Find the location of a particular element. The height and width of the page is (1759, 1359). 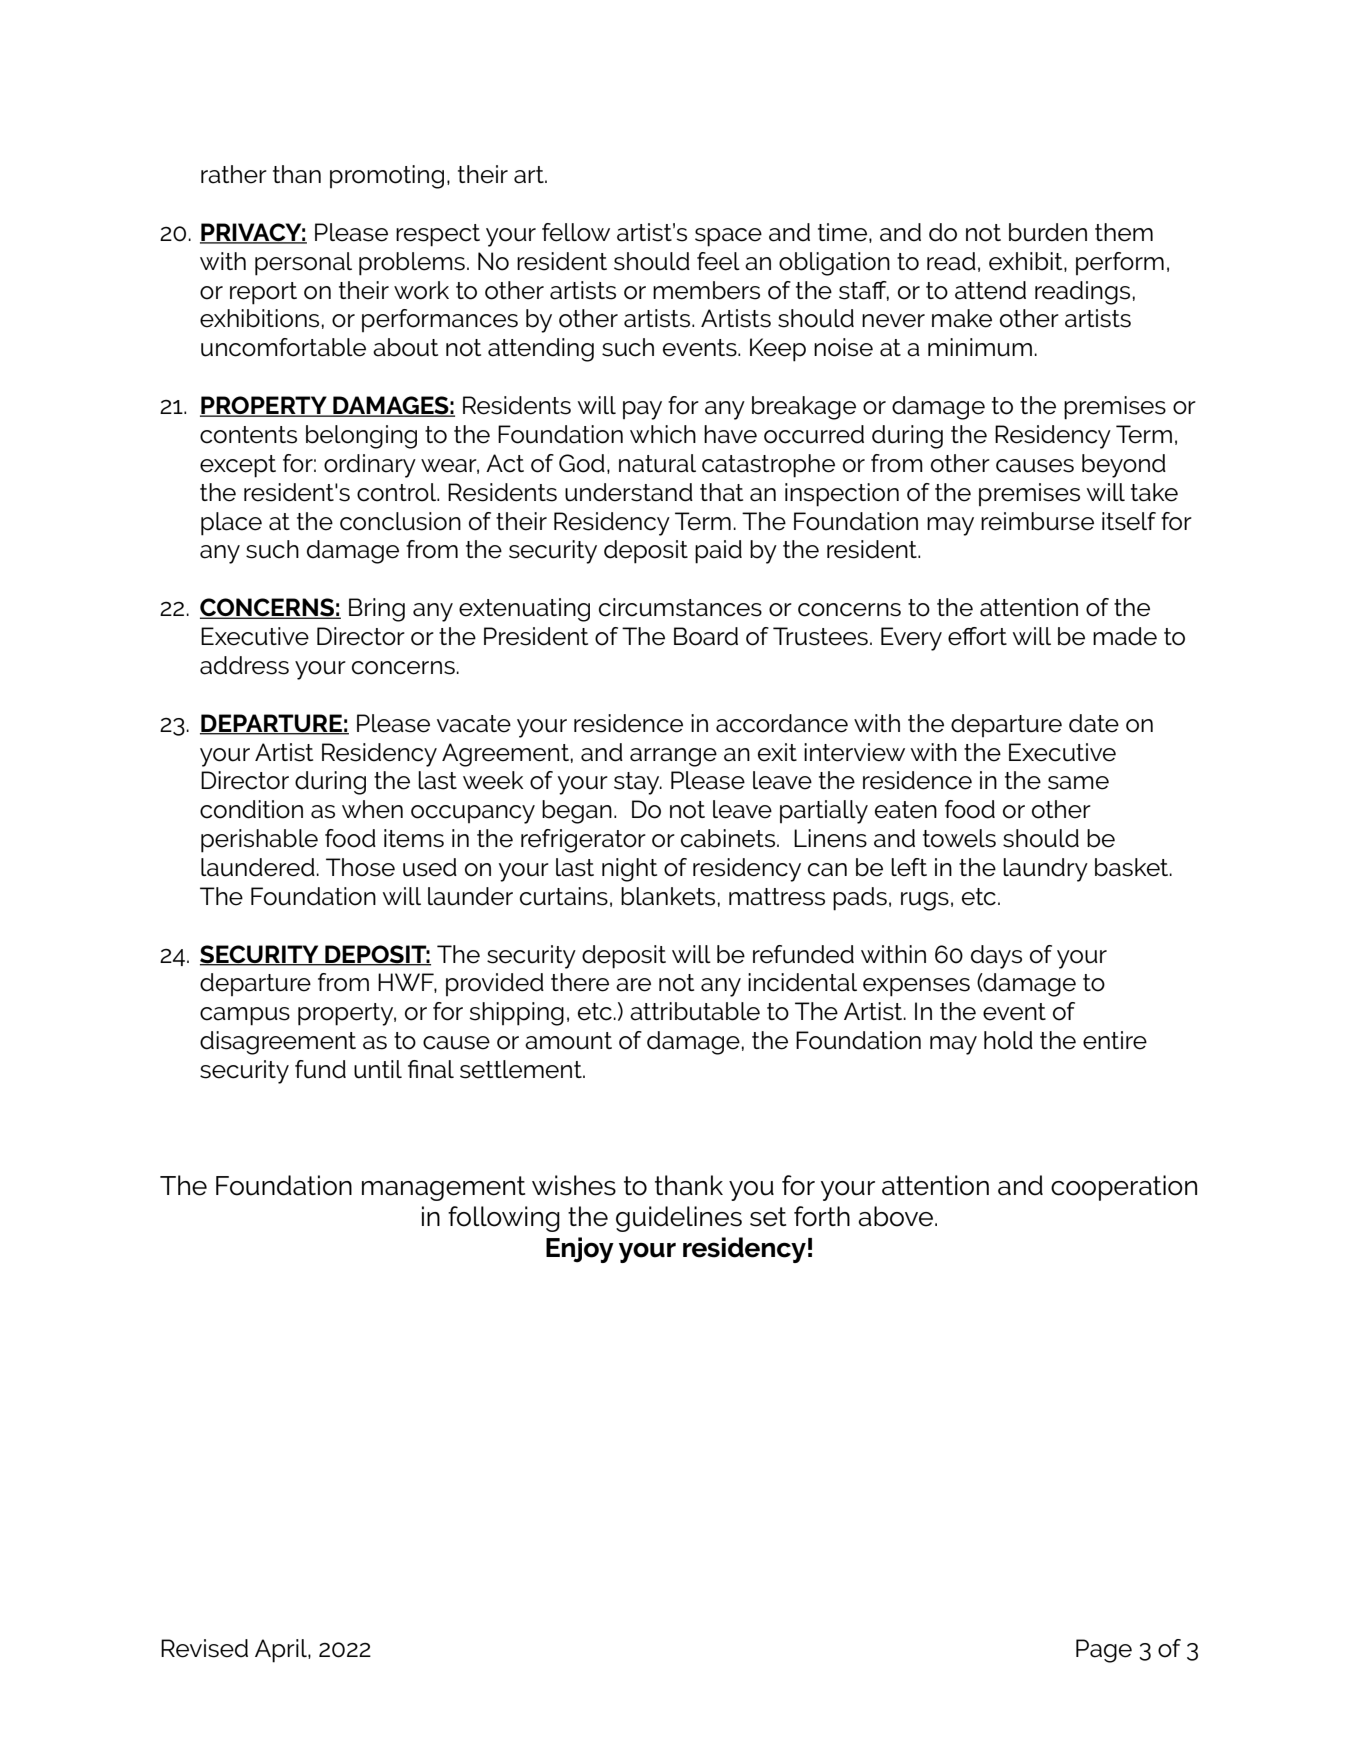

space is located at coordinates (728, 237).
